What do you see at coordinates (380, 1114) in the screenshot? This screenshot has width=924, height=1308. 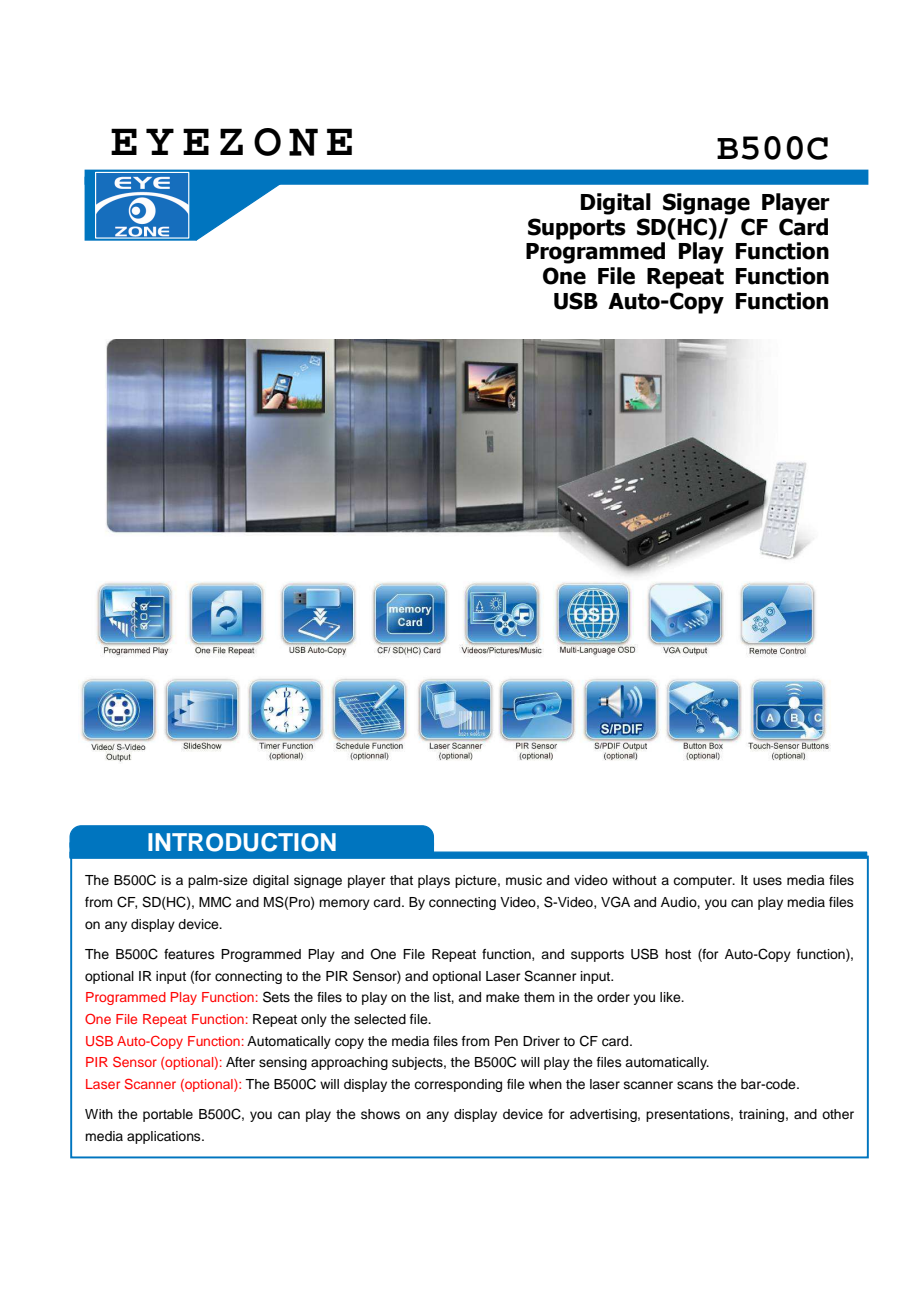 I see `shows` at bounding box center [380, 1114].
